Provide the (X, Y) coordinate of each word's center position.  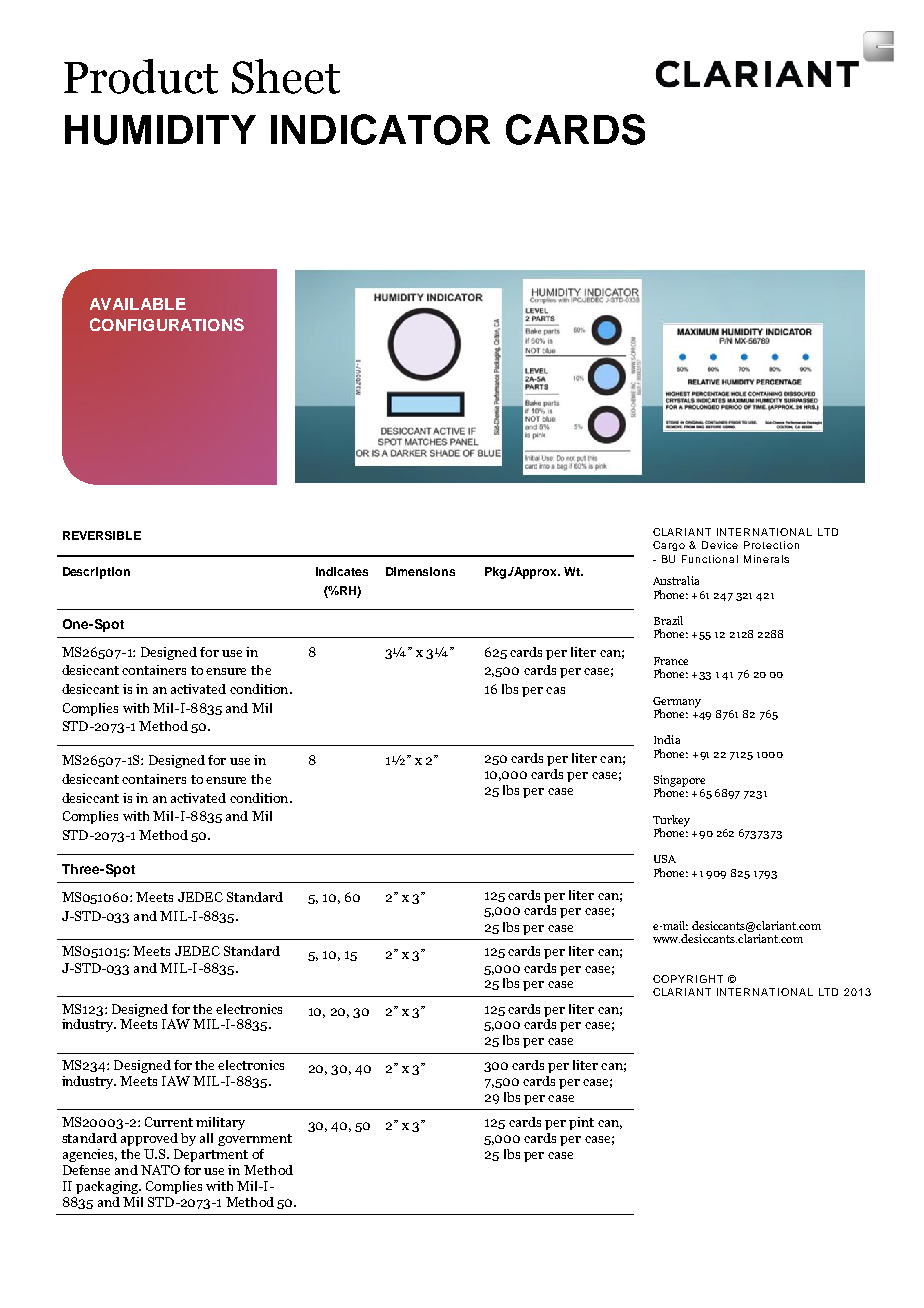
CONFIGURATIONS (167, 324)
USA (665, 859)
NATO (160, 1170)
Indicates (342, 571)
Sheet (286, 76)
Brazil (668, 620)
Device (720, 545)
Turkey (671, 822)
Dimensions (420, 571)
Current (169, 1122)
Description (96, 573)
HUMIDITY (160, 130)
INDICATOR (380, 129)
